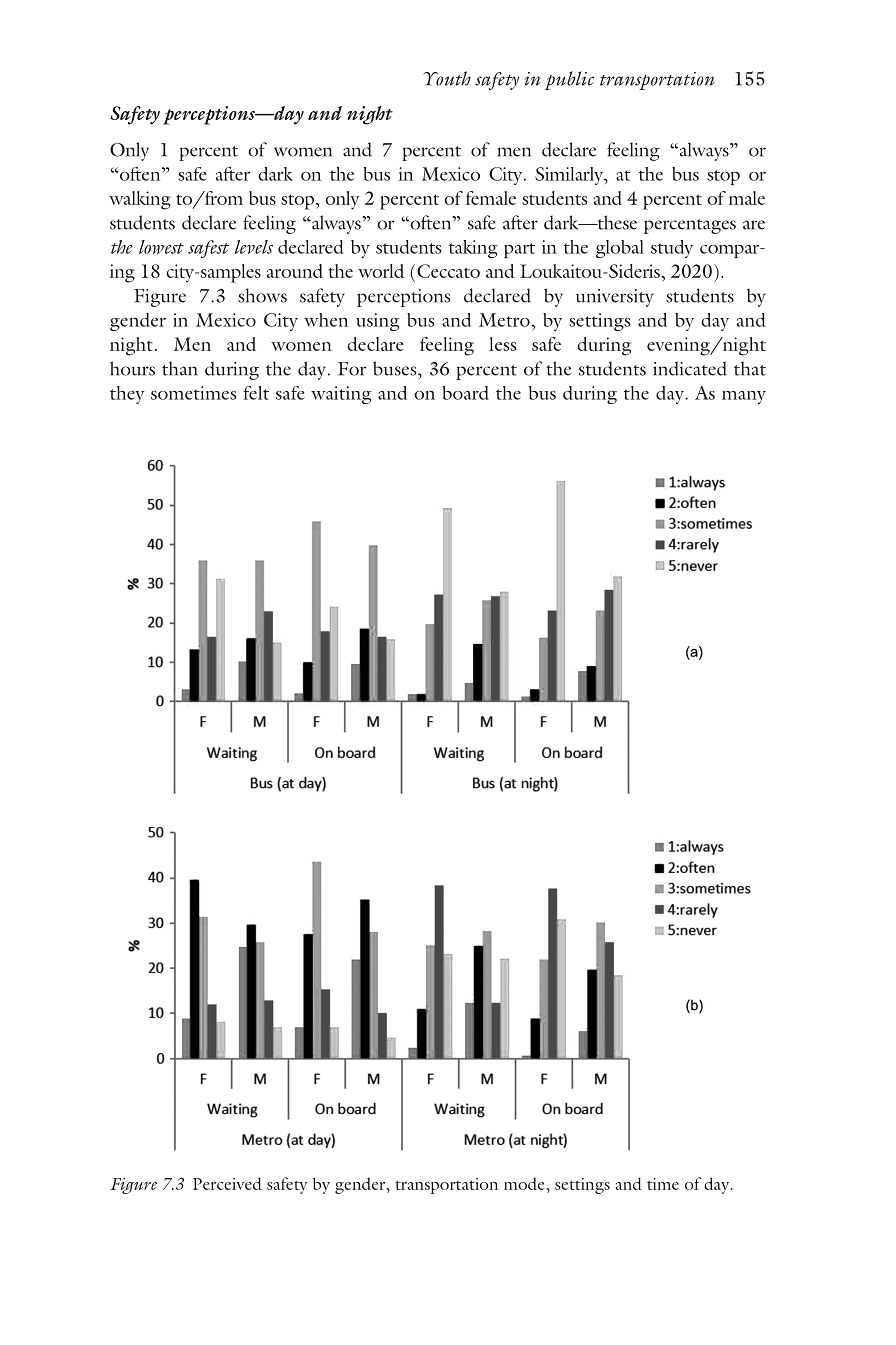 The height and width of the document is (1345, 896). Describe the element at coordinates (465, 393) in the document. I see `board` at that location.
